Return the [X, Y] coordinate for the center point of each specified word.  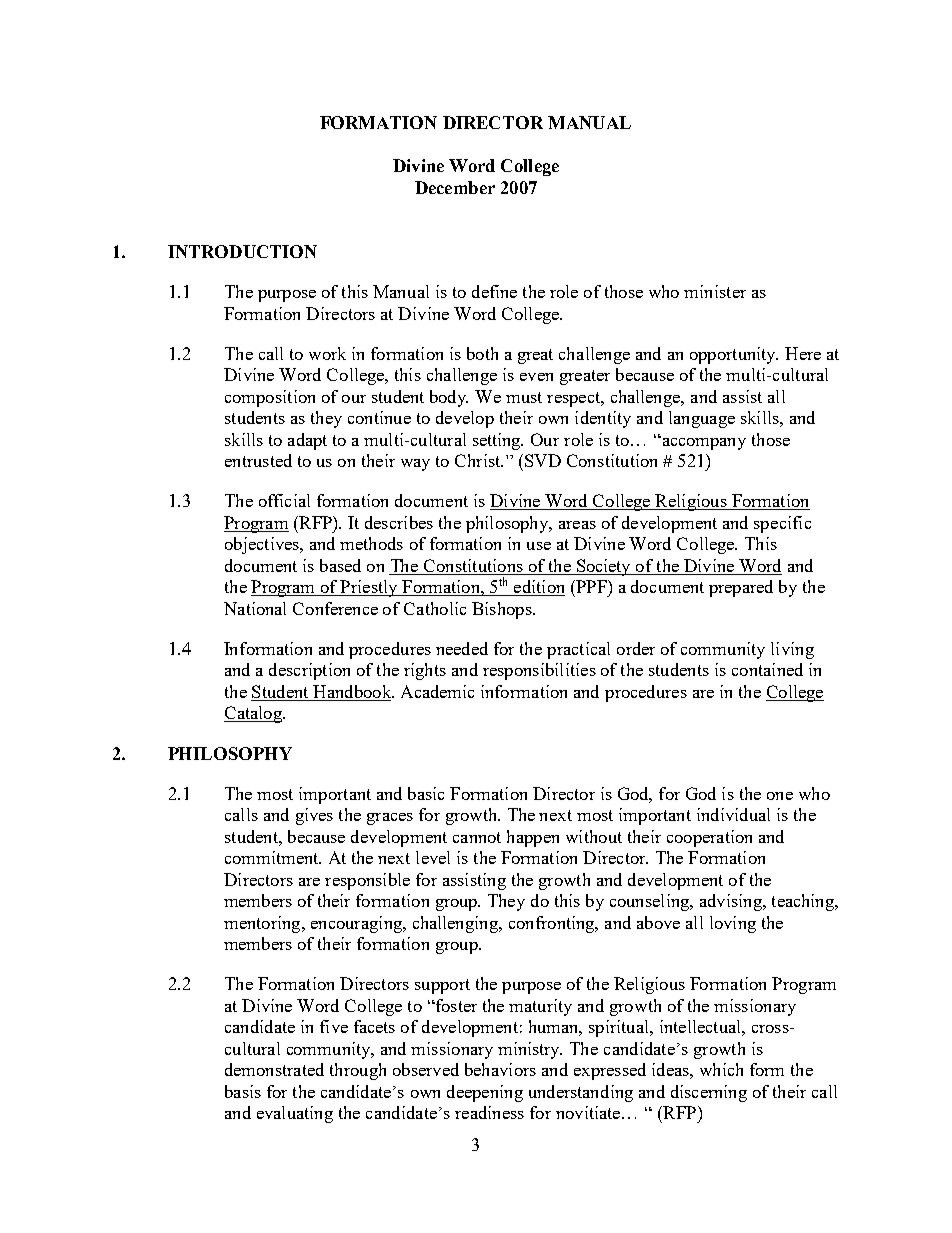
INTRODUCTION [242, 251]
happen [533, 838]
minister [715, 291]
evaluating [295, 1114]
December [455, 187]
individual [733, 814]
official [284, 500]
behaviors [500, 1069]
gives [314, 816]
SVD [543, 460]
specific [782, 524]
